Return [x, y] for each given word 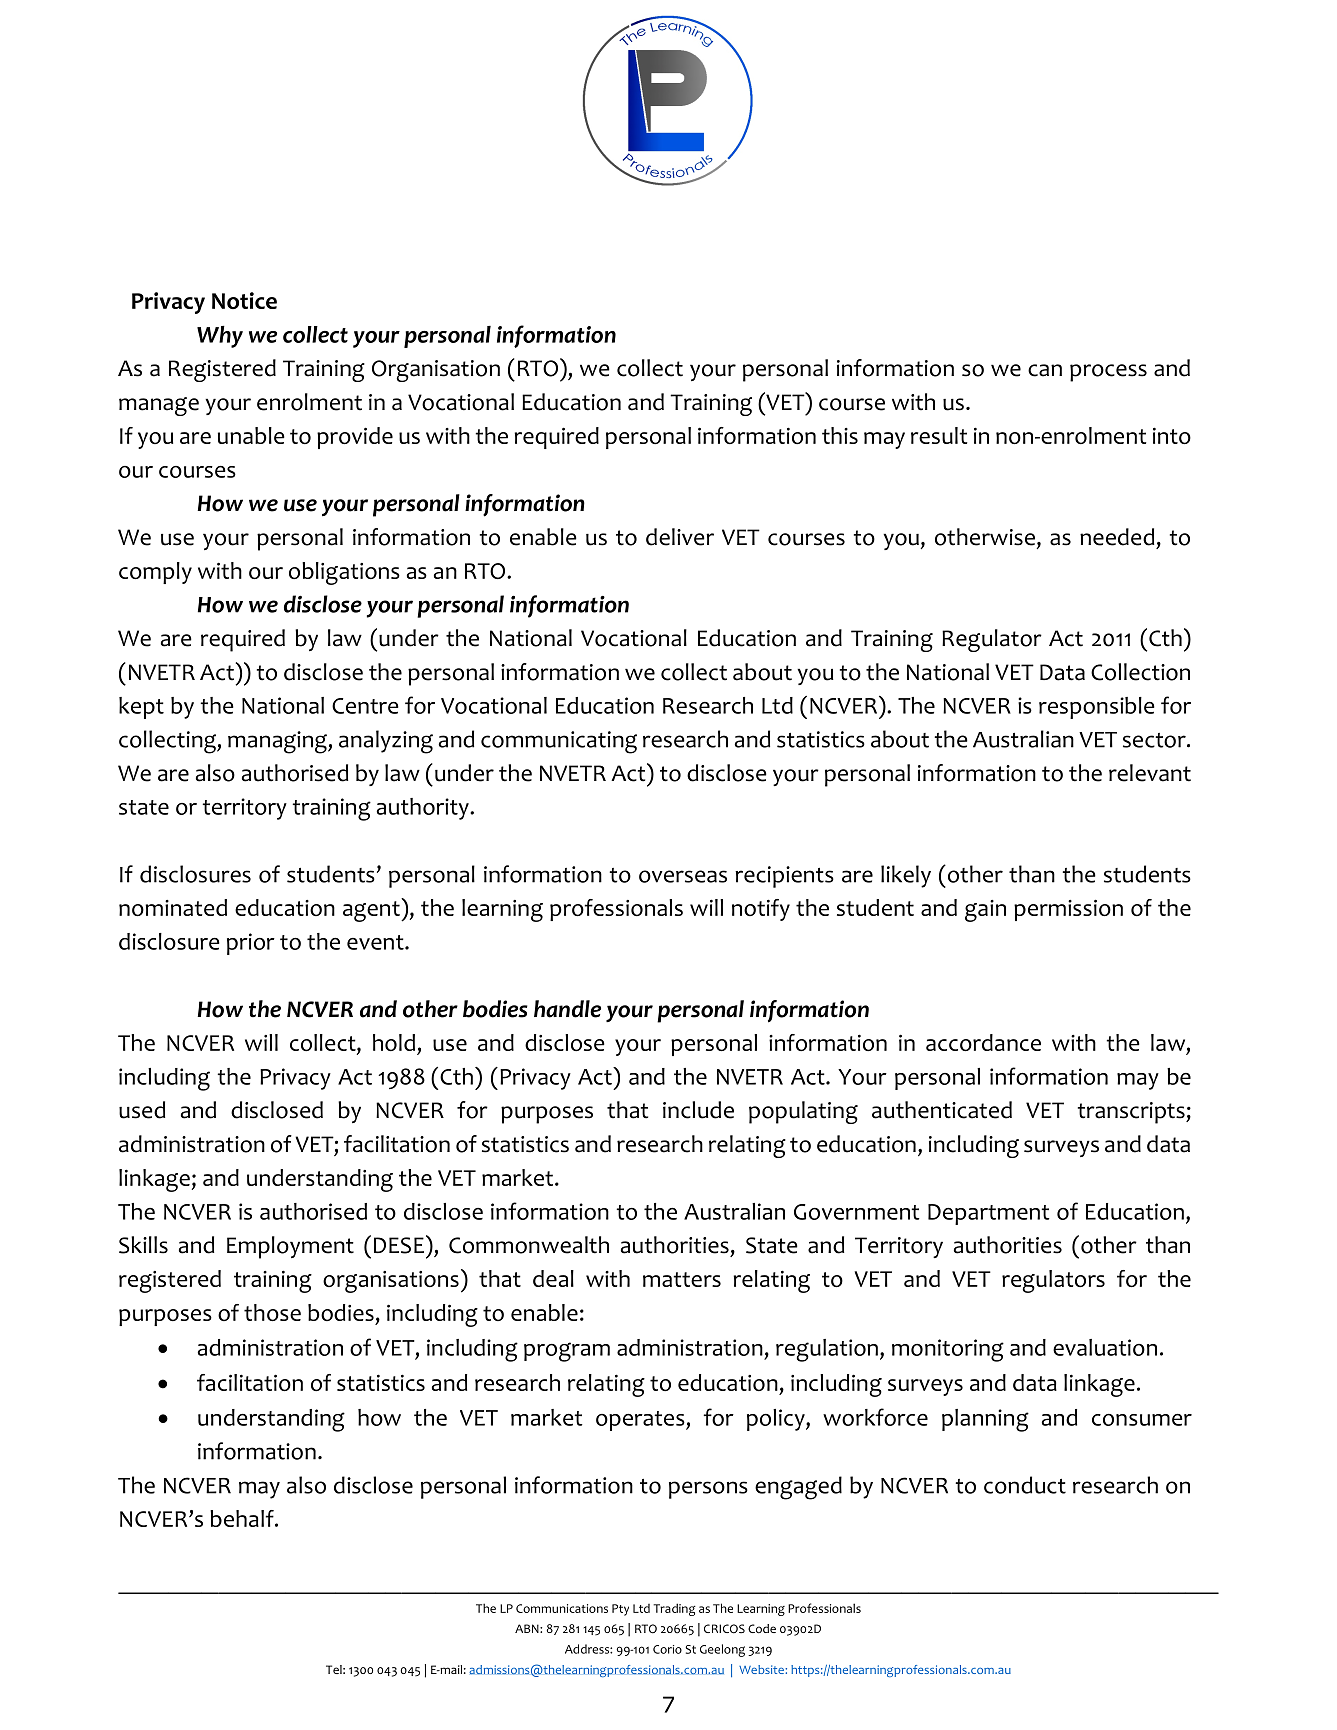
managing [278, 742]
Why [220, 337]
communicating [559, 742]
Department [989, 1214]
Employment [290, 1247]
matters [682, 1279]
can [1045, 370]
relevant [1150, 773]
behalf [243, 1518]
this [840, 435]
